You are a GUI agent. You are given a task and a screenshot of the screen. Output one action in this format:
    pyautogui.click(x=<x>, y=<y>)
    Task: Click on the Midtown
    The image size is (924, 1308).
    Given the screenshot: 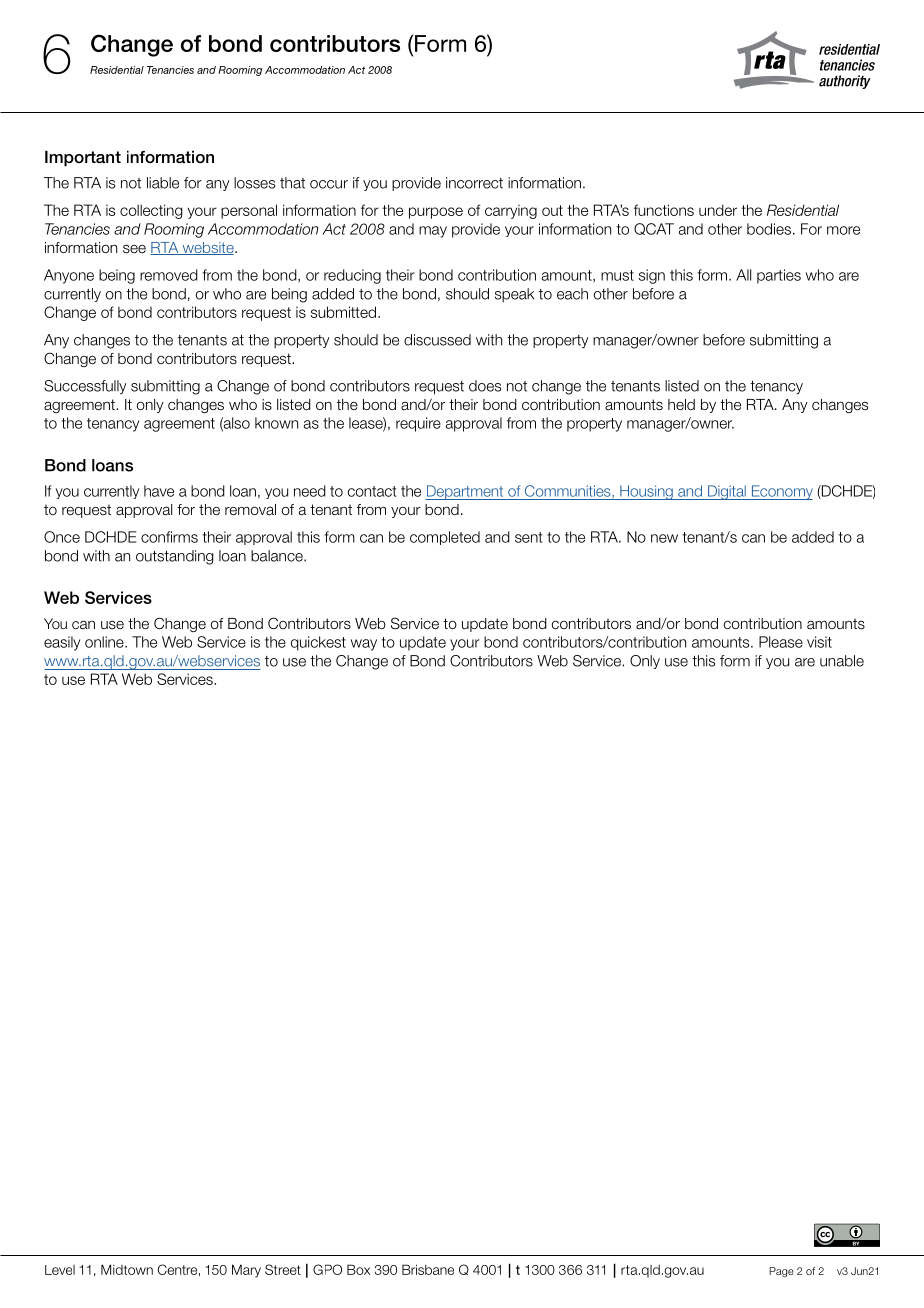 What is the action you would take?
    pyautogui.click(x=127, y=1269)
